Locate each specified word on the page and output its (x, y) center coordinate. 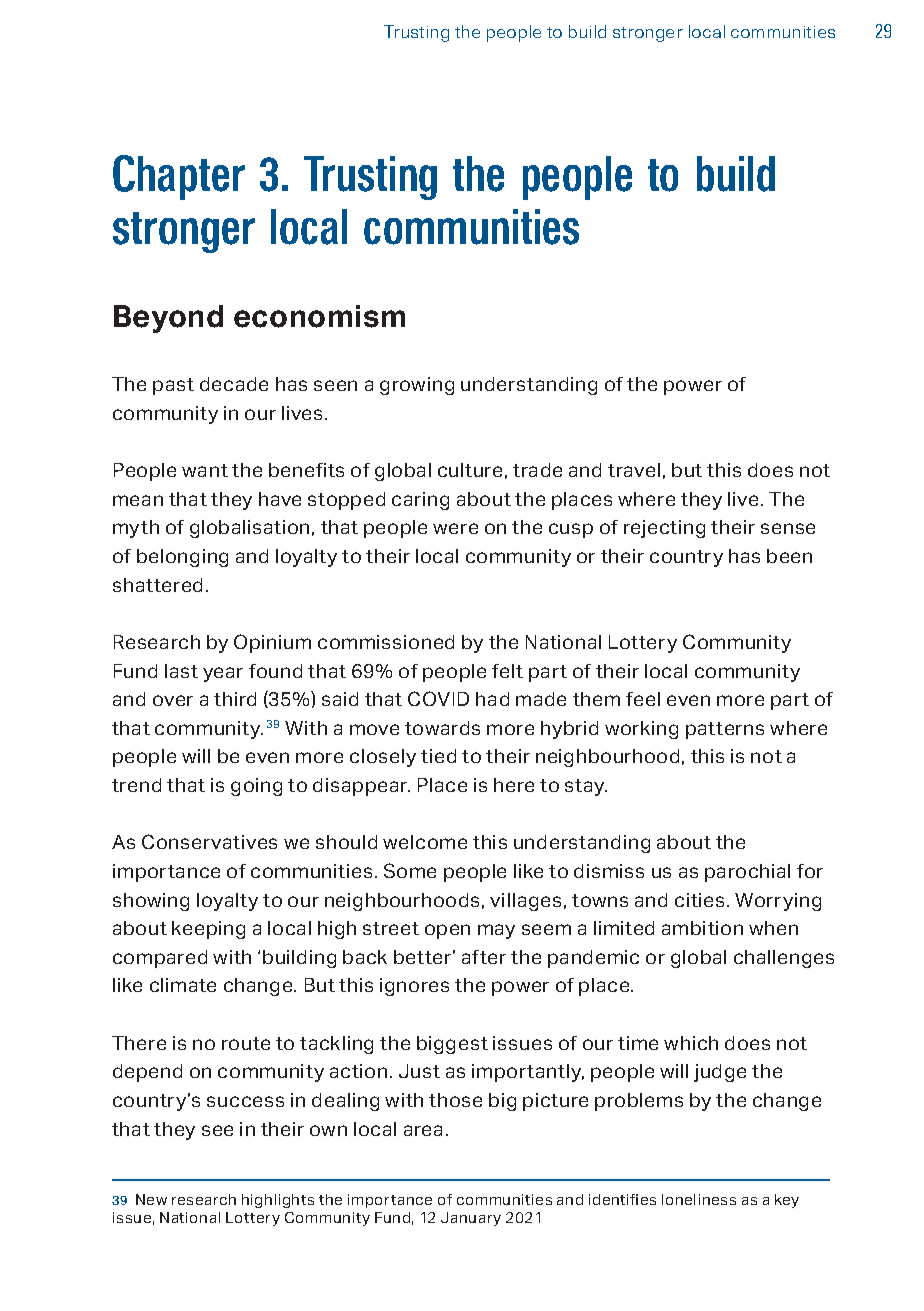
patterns (725, 730)
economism (319, 316)
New (151, 1199)
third (235, 699)
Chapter (179, 177)
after (484, 957)
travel (634, 470)
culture (470, 470)
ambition (702, 928)
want (205, 470)
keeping (208, 930)
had (492, 699)
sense (788, 528)
